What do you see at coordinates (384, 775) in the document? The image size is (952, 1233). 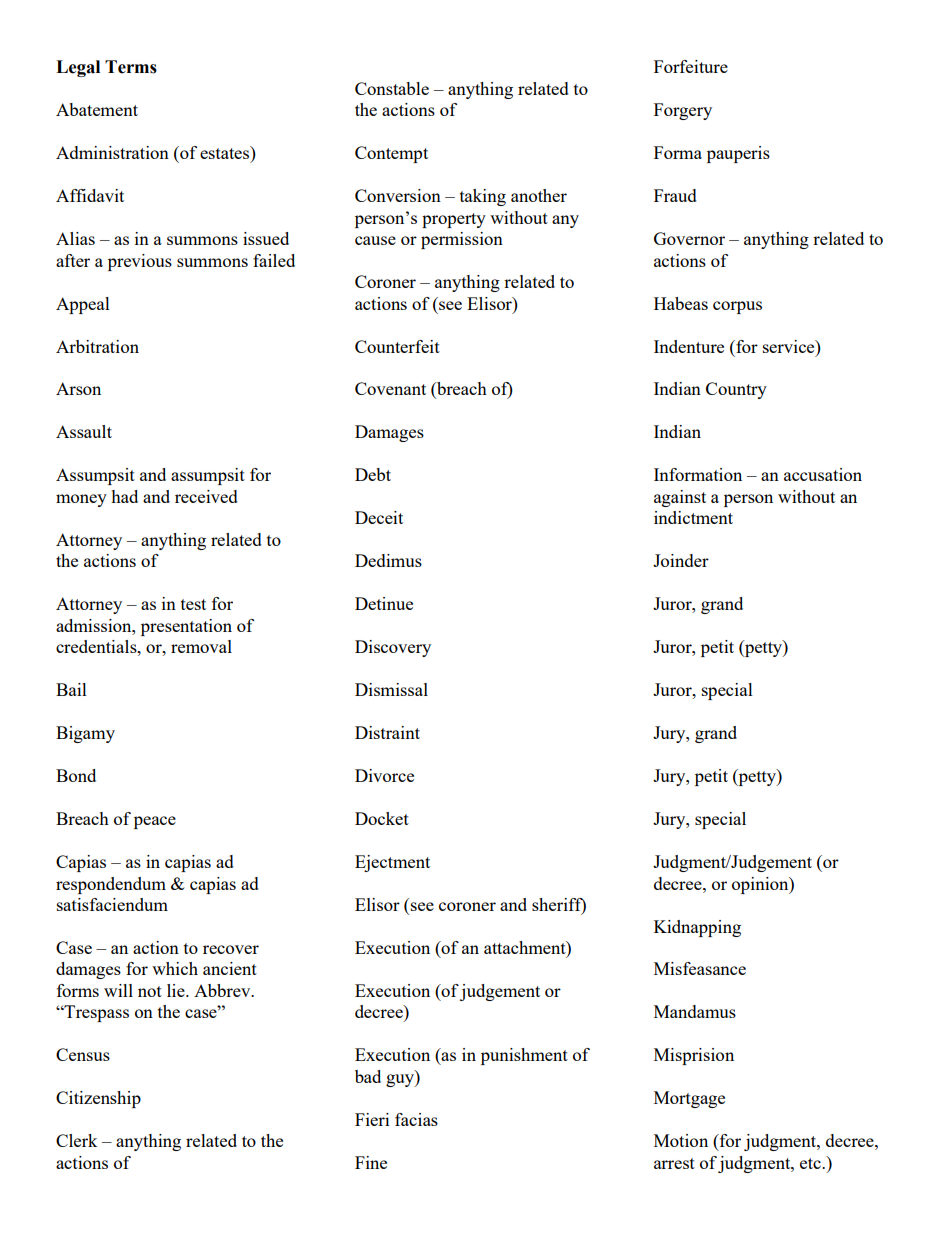 I see `Divorce` at bounding box center [384, 775].
